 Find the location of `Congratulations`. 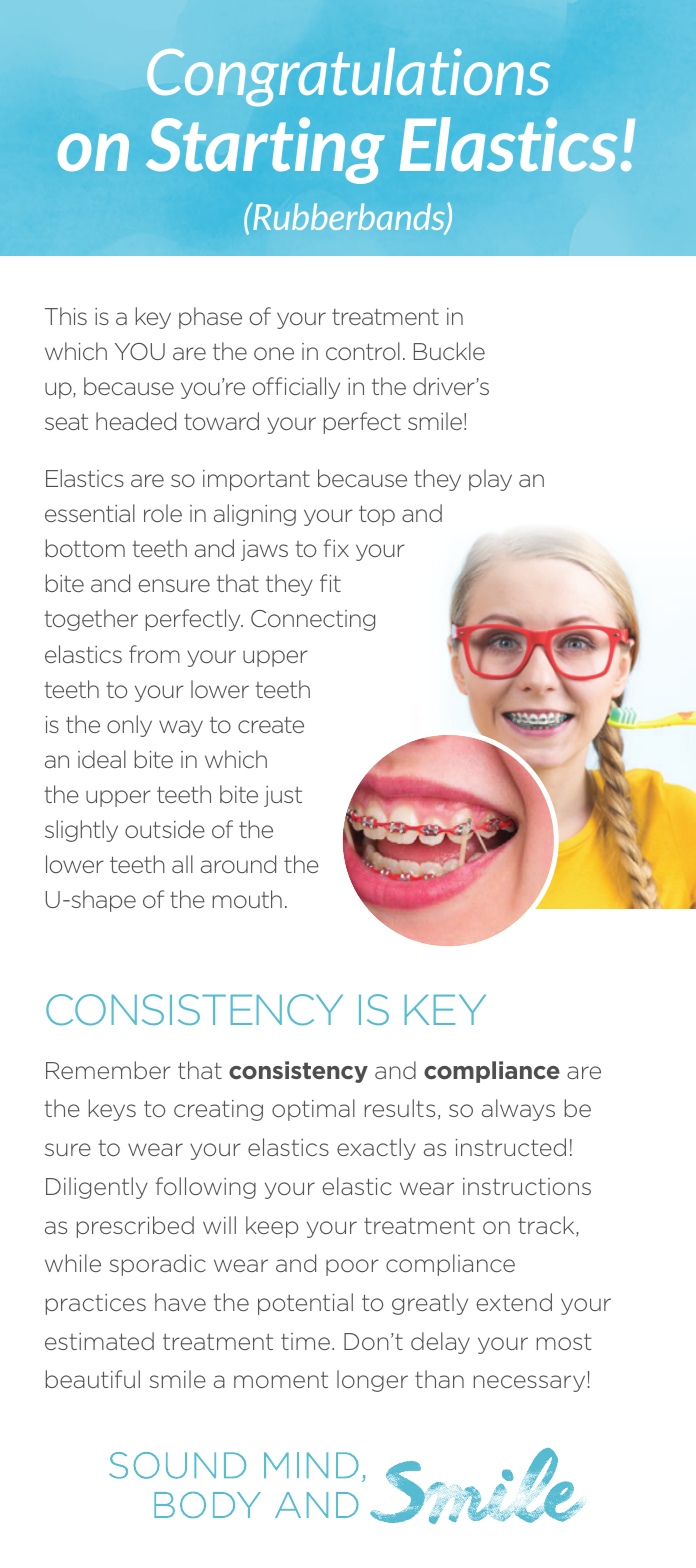

Congratulations is located at coordinates (348, 77).
